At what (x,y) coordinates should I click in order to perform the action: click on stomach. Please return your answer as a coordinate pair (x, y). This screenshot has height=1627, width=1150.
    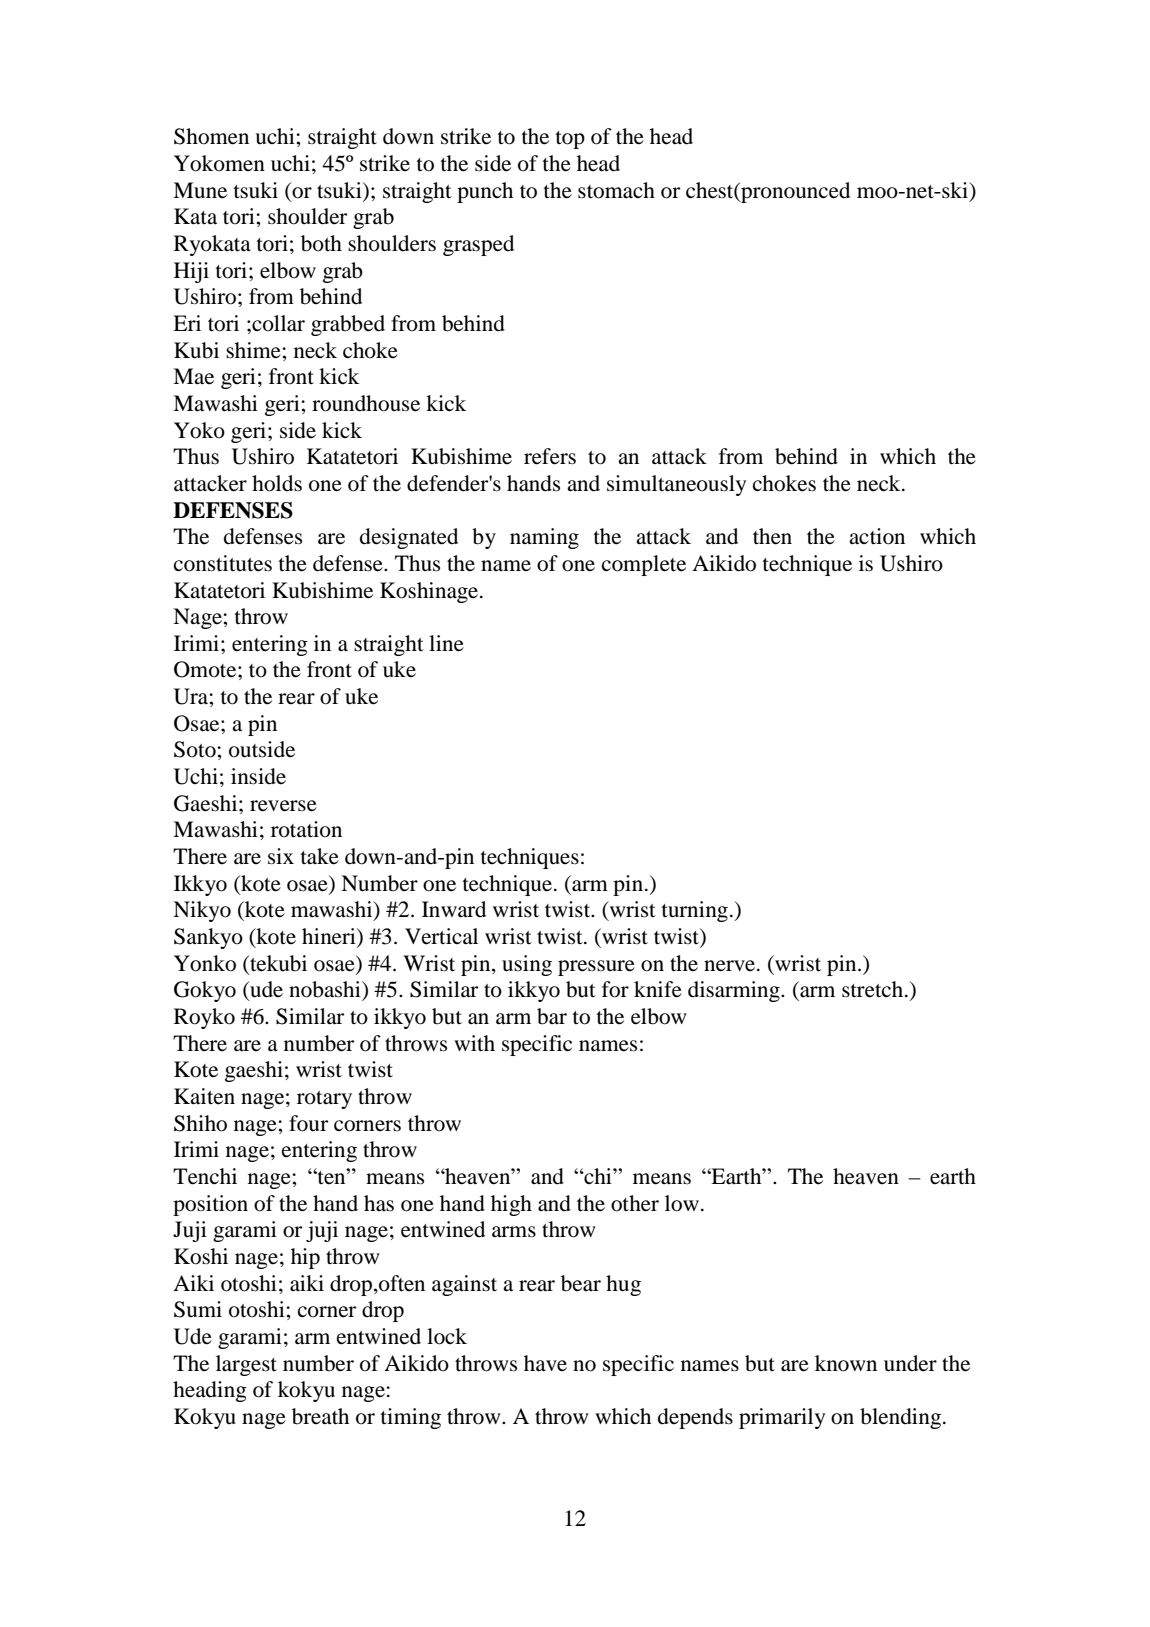
    Looking at the image, I should click on (616, 190).
